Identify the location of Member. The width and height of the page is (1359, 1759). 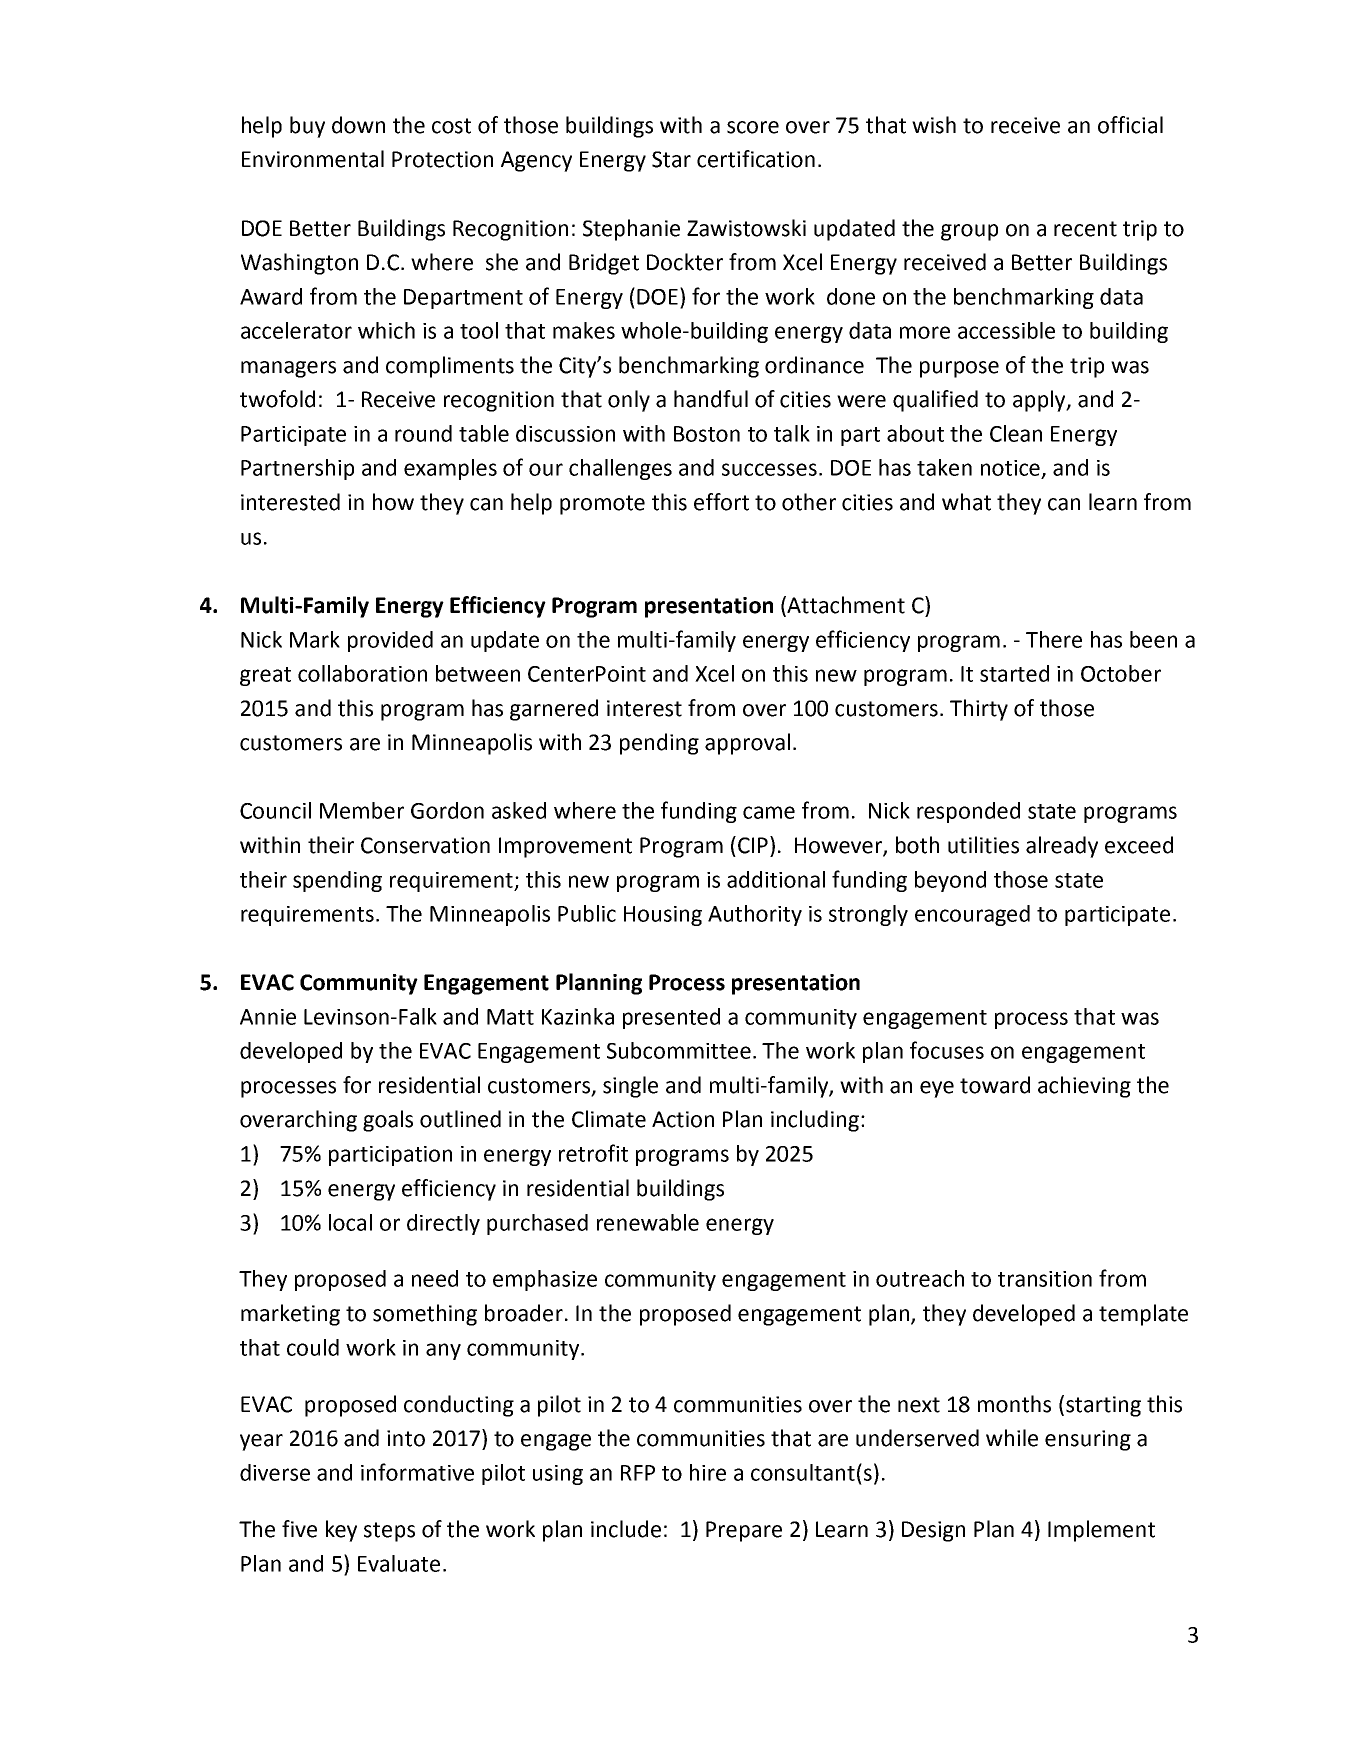
(362, 810).
